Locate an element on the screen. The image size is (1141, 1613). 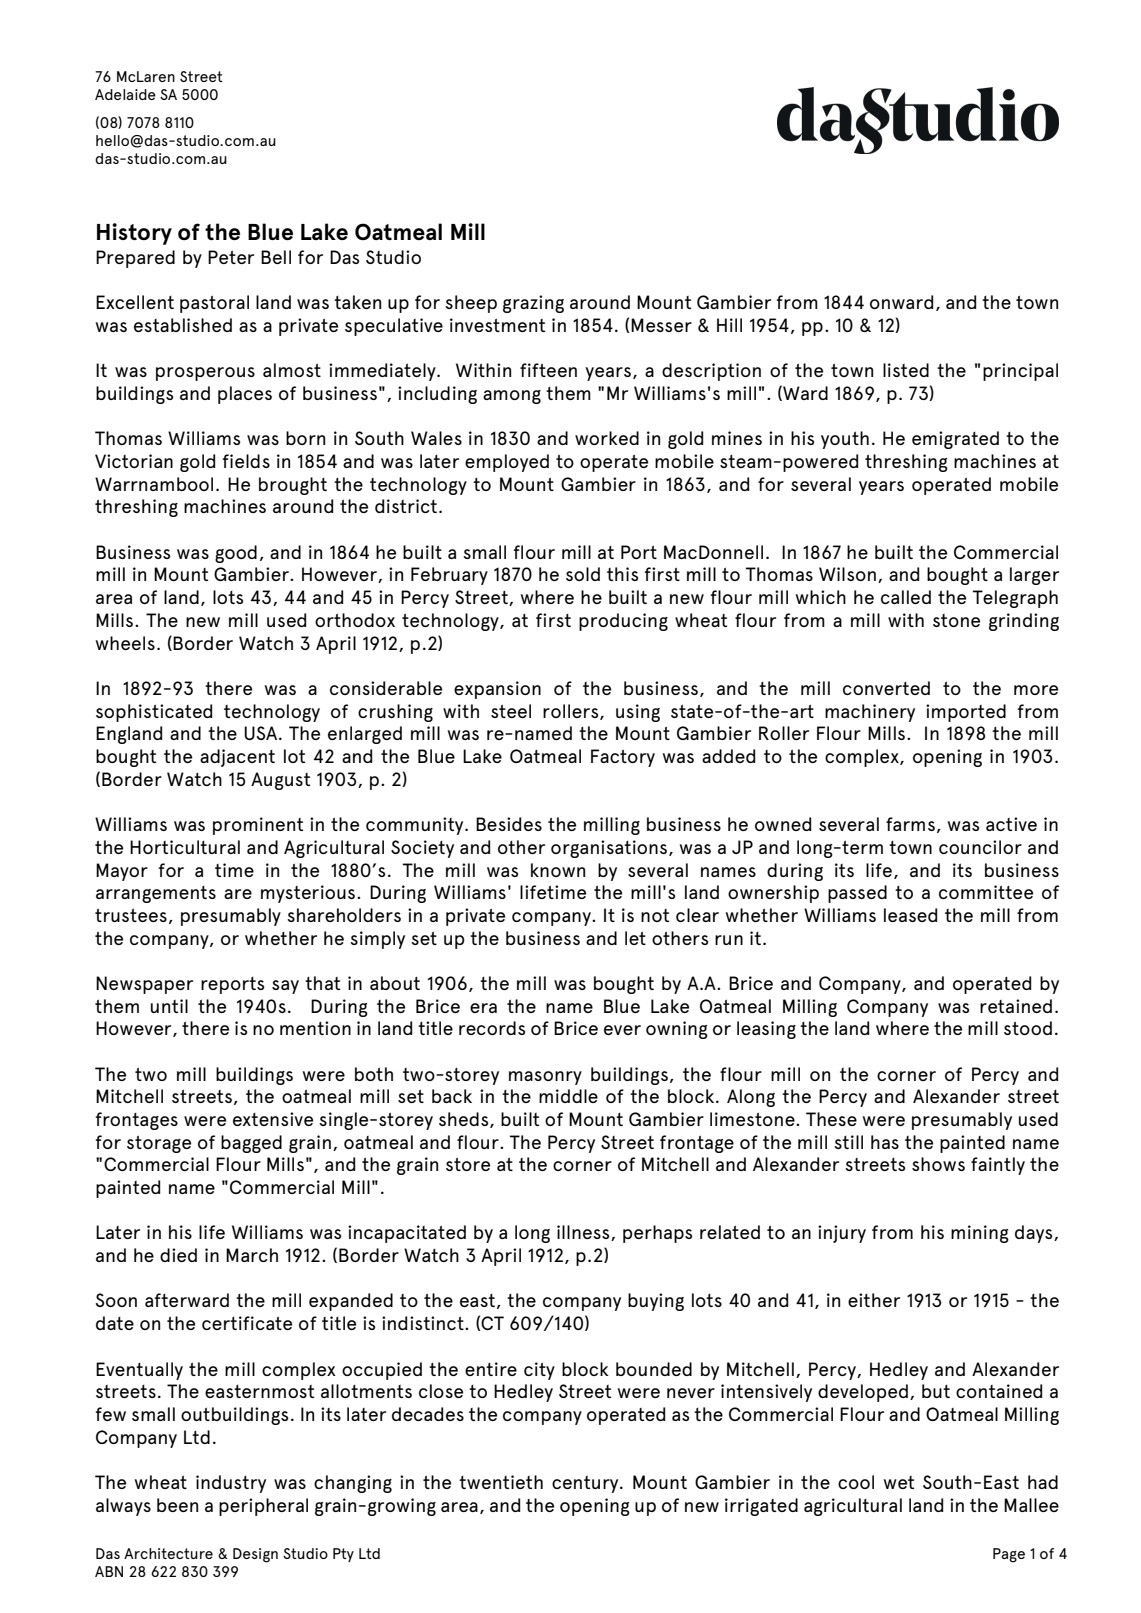
peripheral is located at coordinates (263, 1507).
